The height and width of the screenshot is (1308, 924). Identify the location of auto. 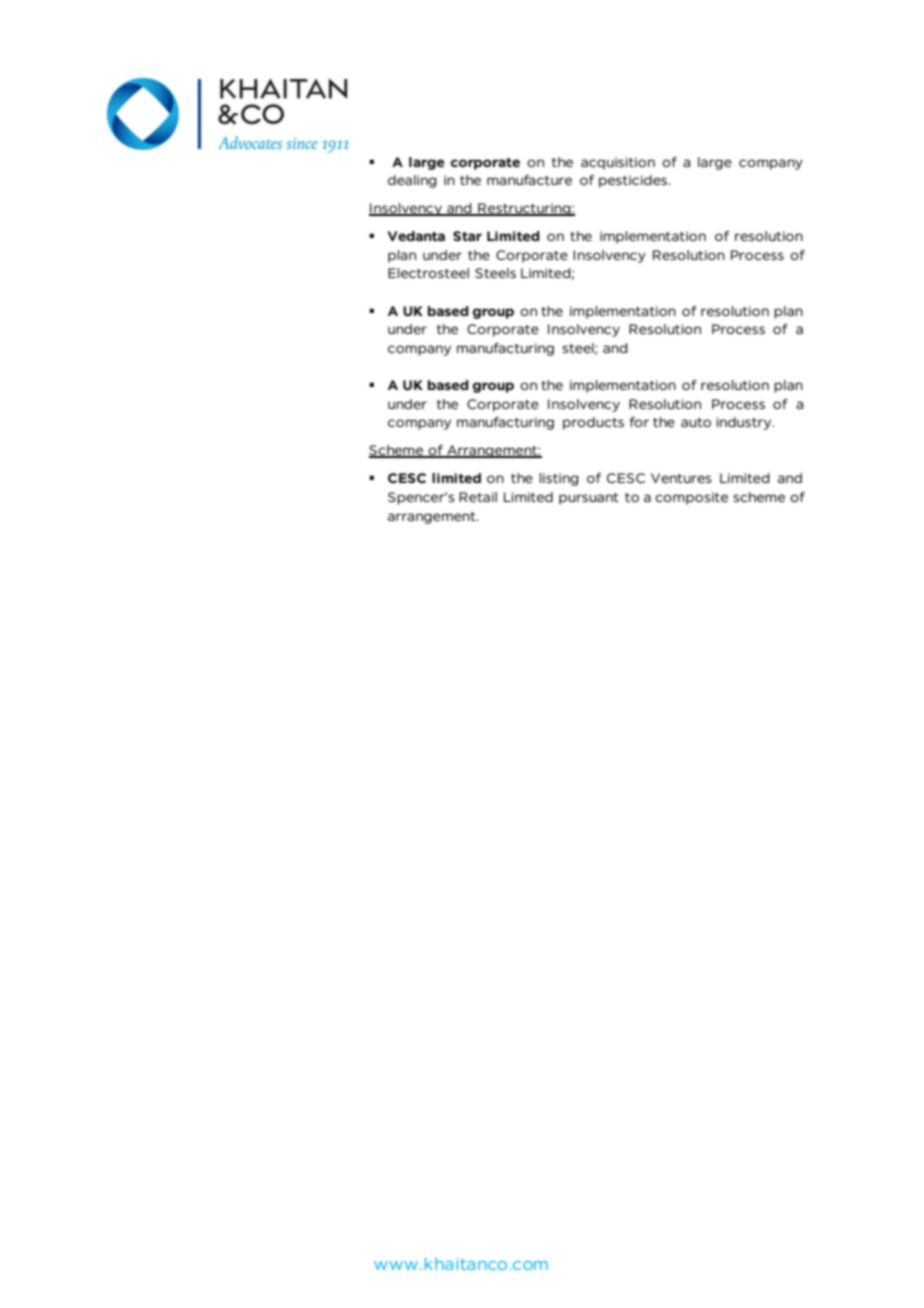
(696, 422).
